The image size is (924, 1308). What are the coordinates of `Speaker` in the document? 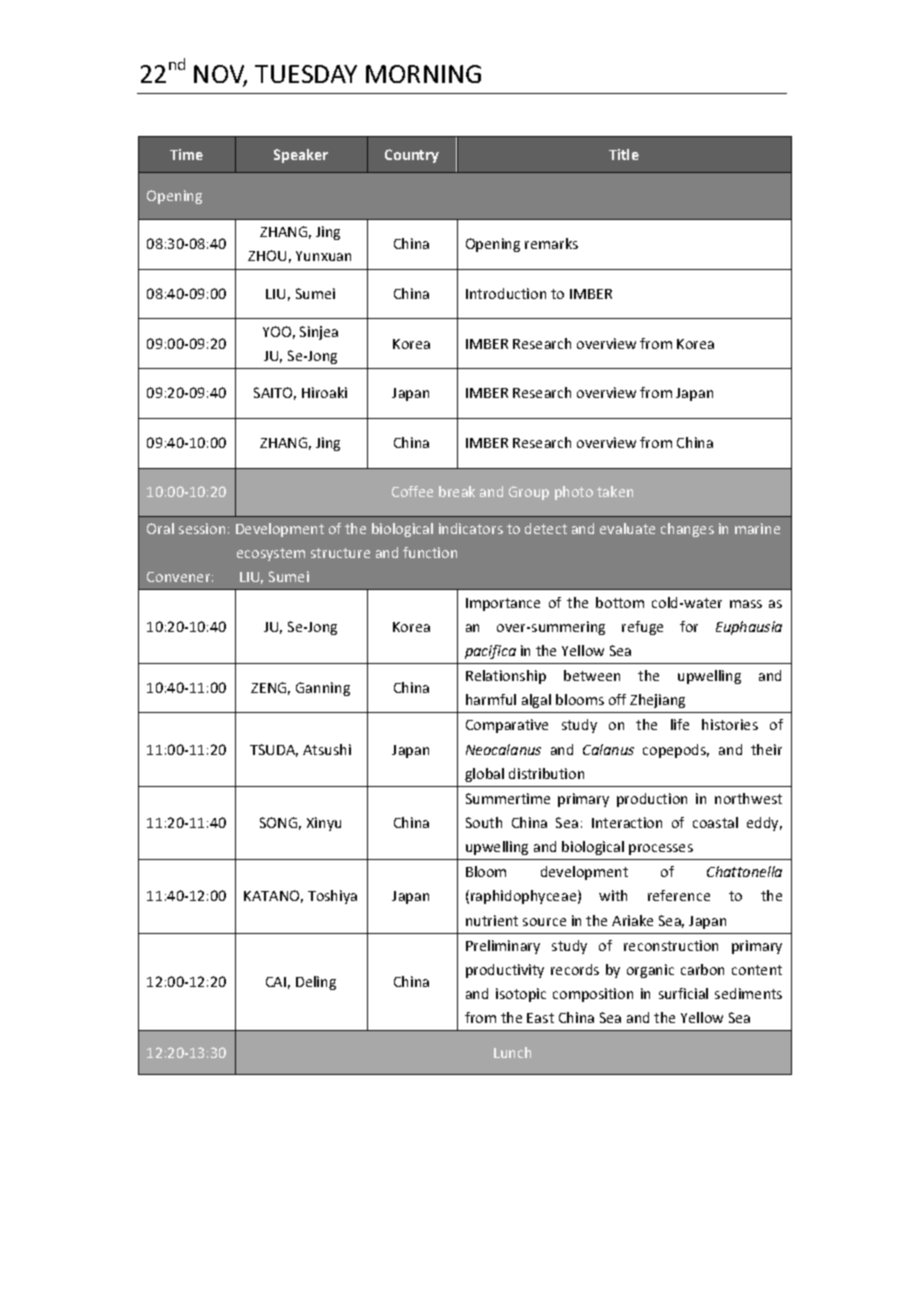 It's located at (301, 156).
